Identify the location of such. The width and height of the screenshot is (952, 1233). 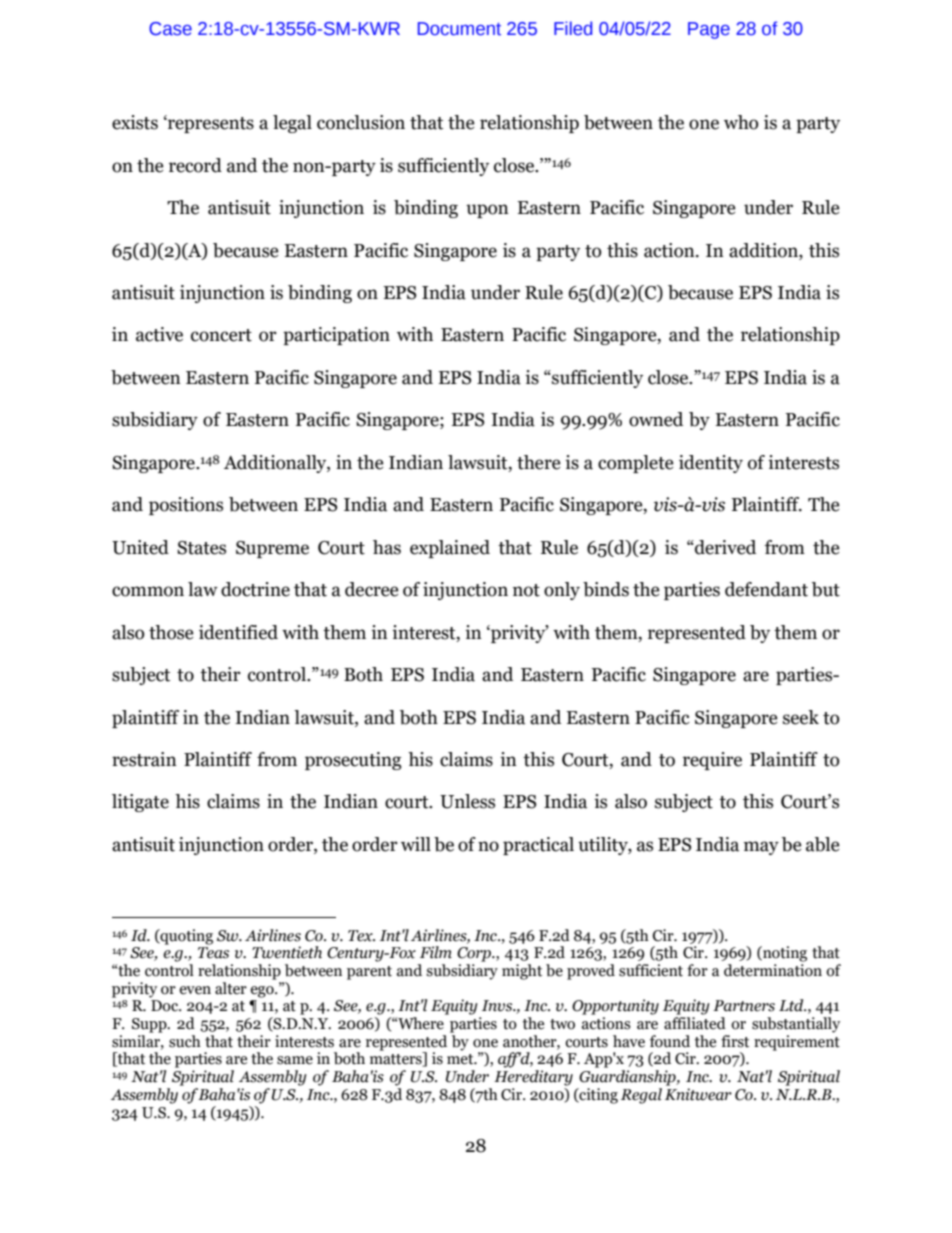
(185, 1041).
